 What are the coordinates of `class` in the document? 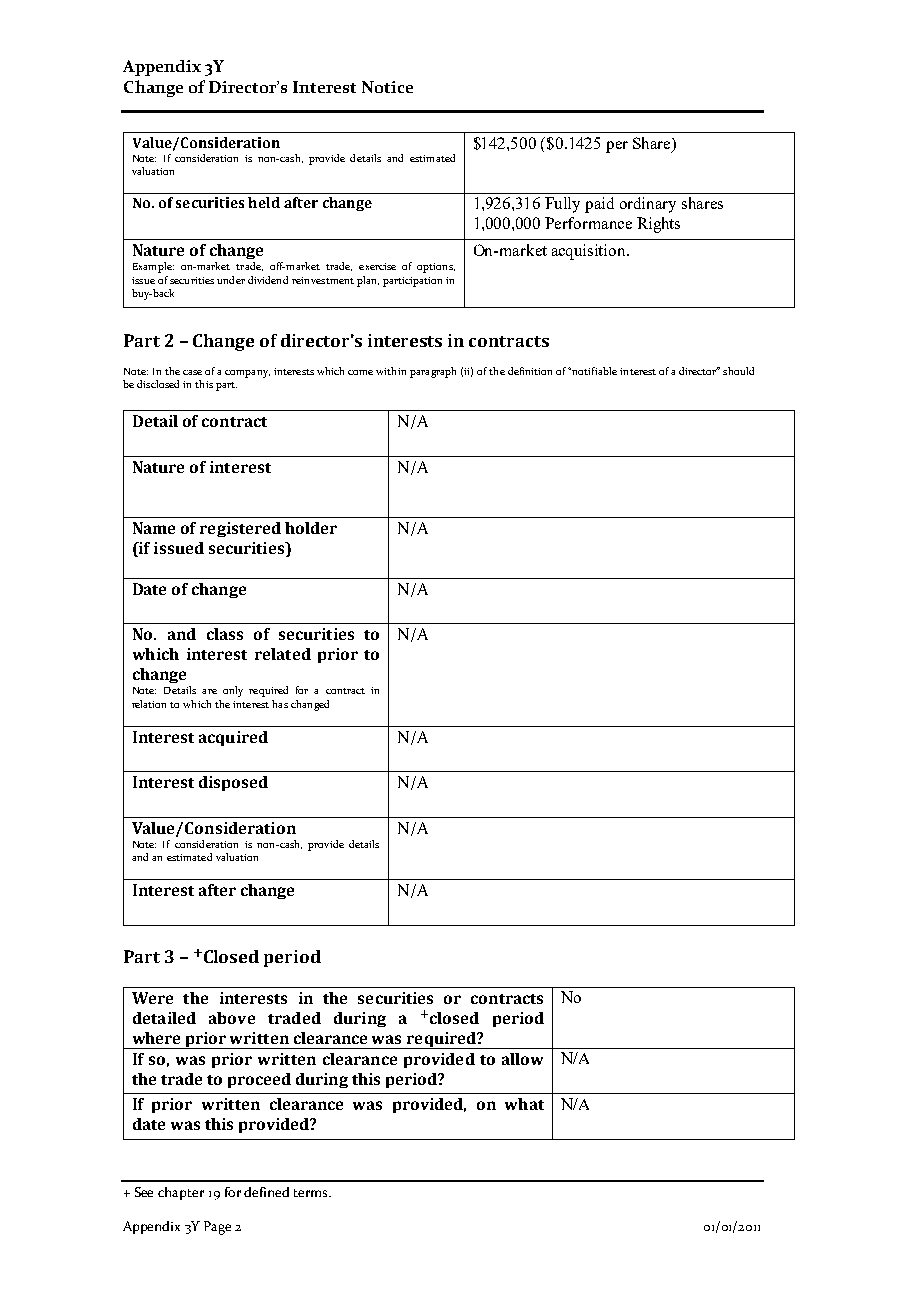 It's located at (225, 634).
